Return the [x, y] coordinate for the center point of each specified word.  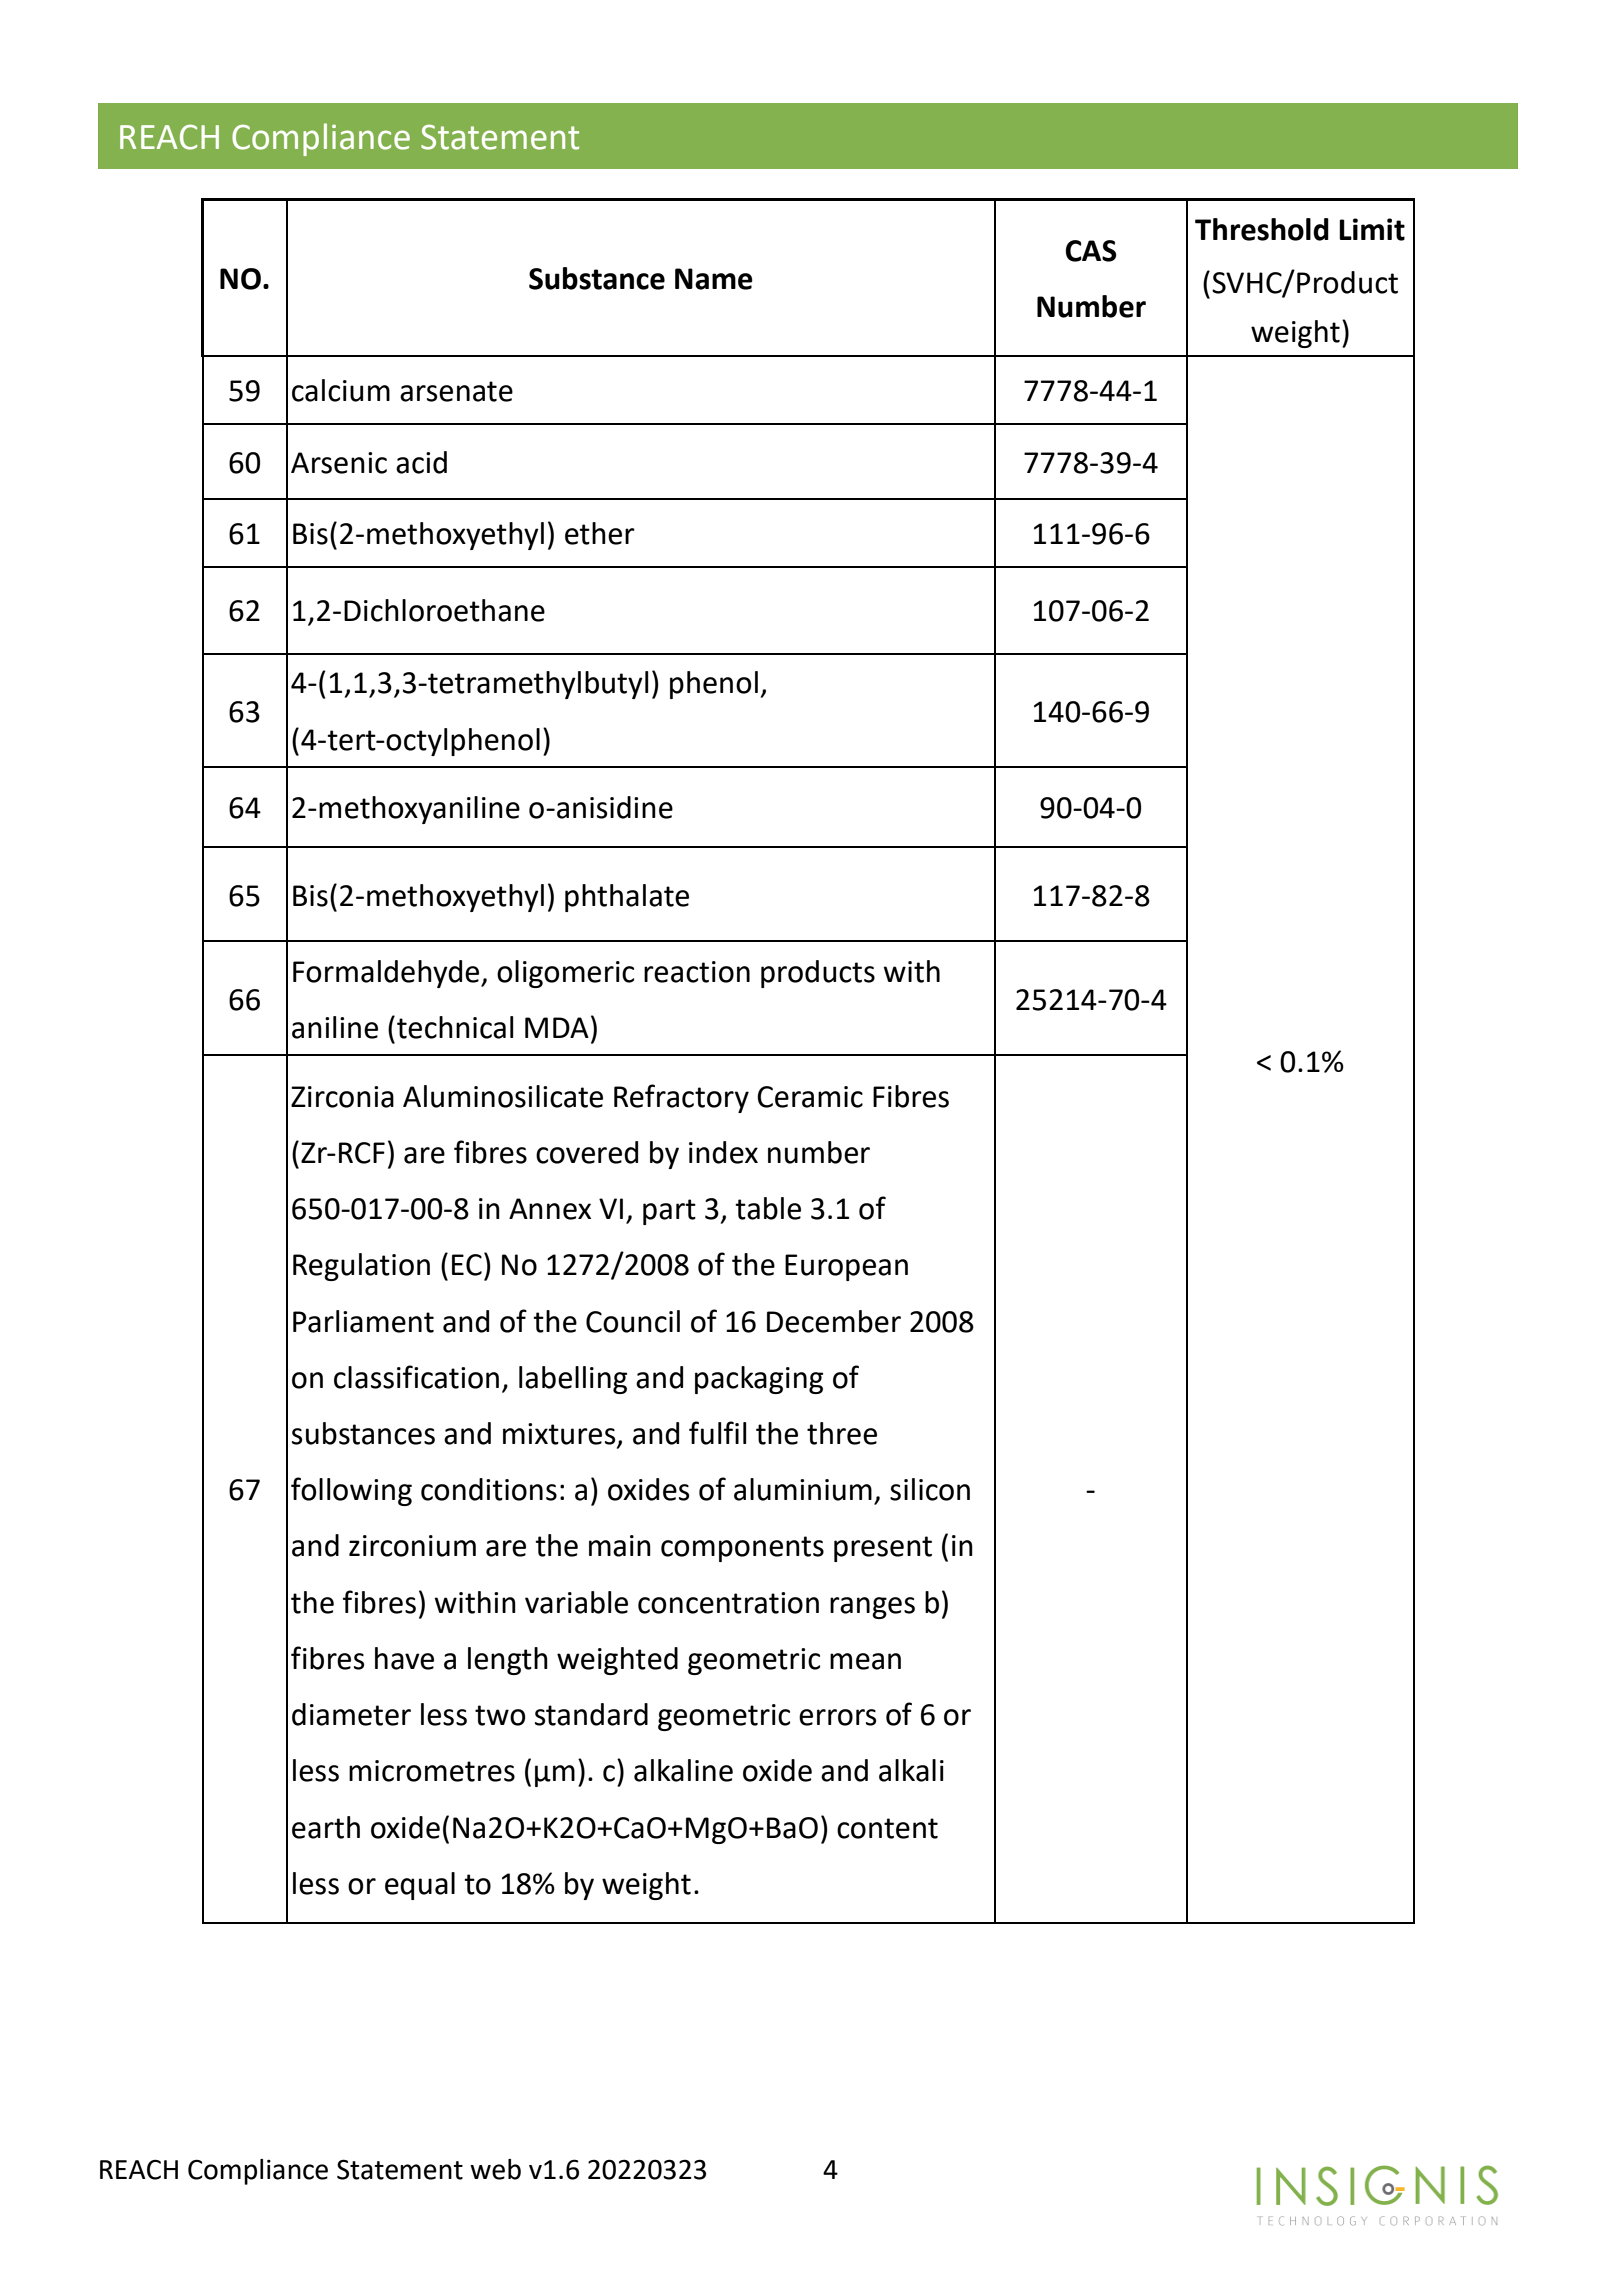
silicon [930, 1489]
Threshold [1262, 229]
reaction [697, 972]
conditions [489, 1489]
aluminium [803, 1489]
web [495, 2169]
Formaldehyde [387, 974]
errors [837, 1717]
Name [714, 279]
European [846, 1267]
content [887, 1828]
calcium [341, 390]
